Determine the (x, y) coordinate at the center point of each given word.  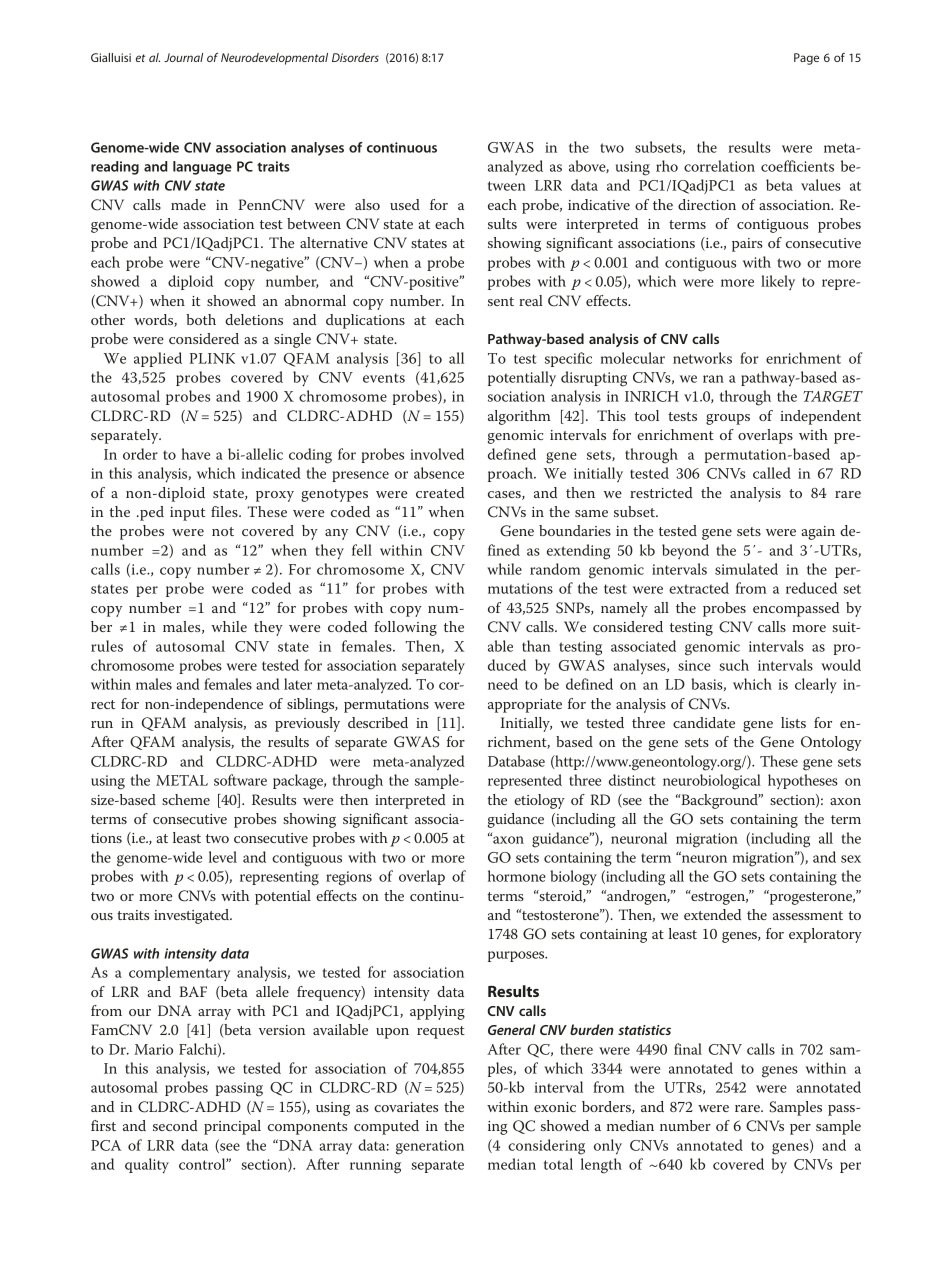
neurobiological (712, 782)
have (196, 454)
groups (728, 419)
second (175, 1125)
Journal (183, 57)
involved (437, 454)
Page (806, 59)
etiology (539, 801)
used (405, 204)
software (240, 780)
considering (546, 1147)
